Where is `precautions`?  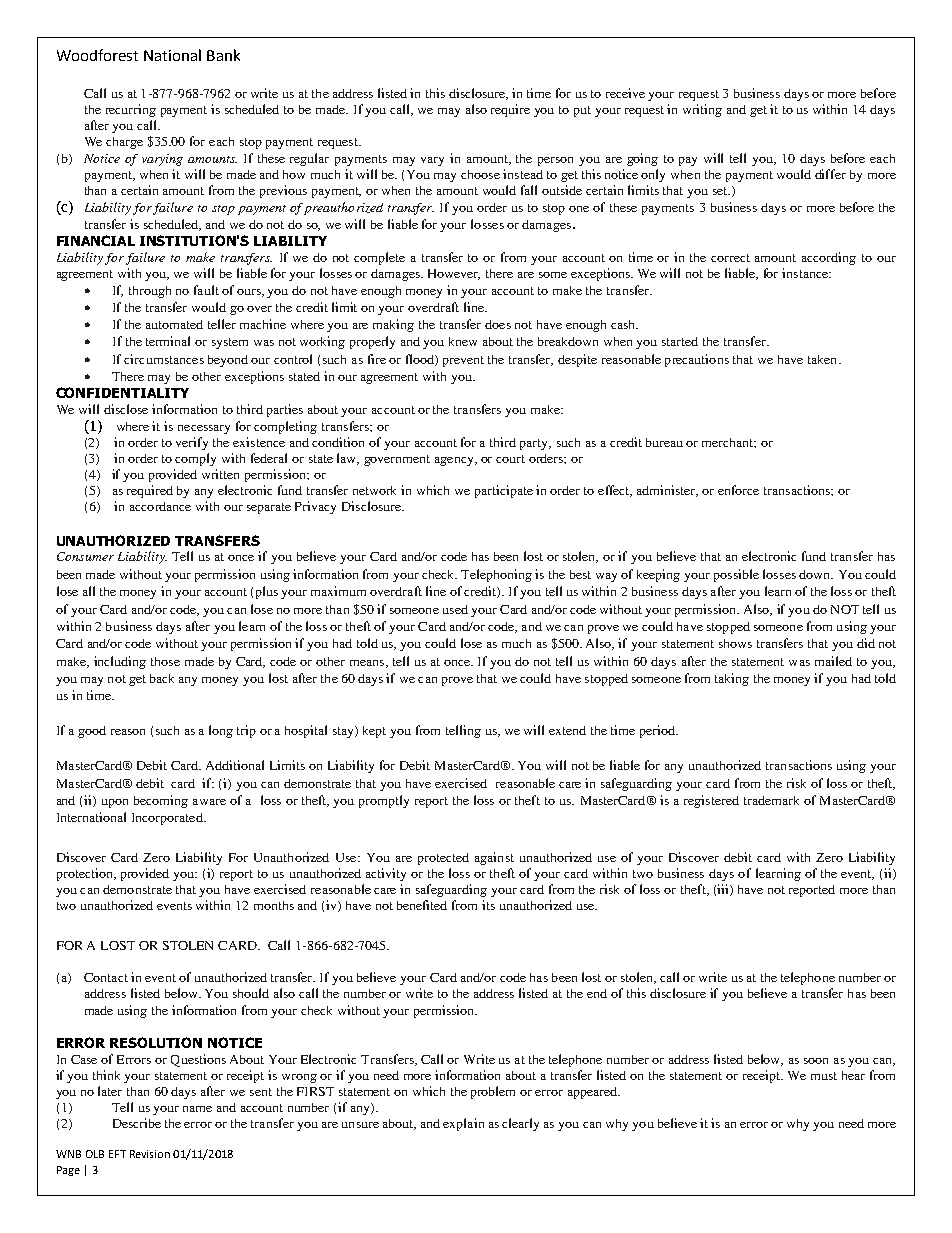 precautions is located at coordinates (697, 360).
